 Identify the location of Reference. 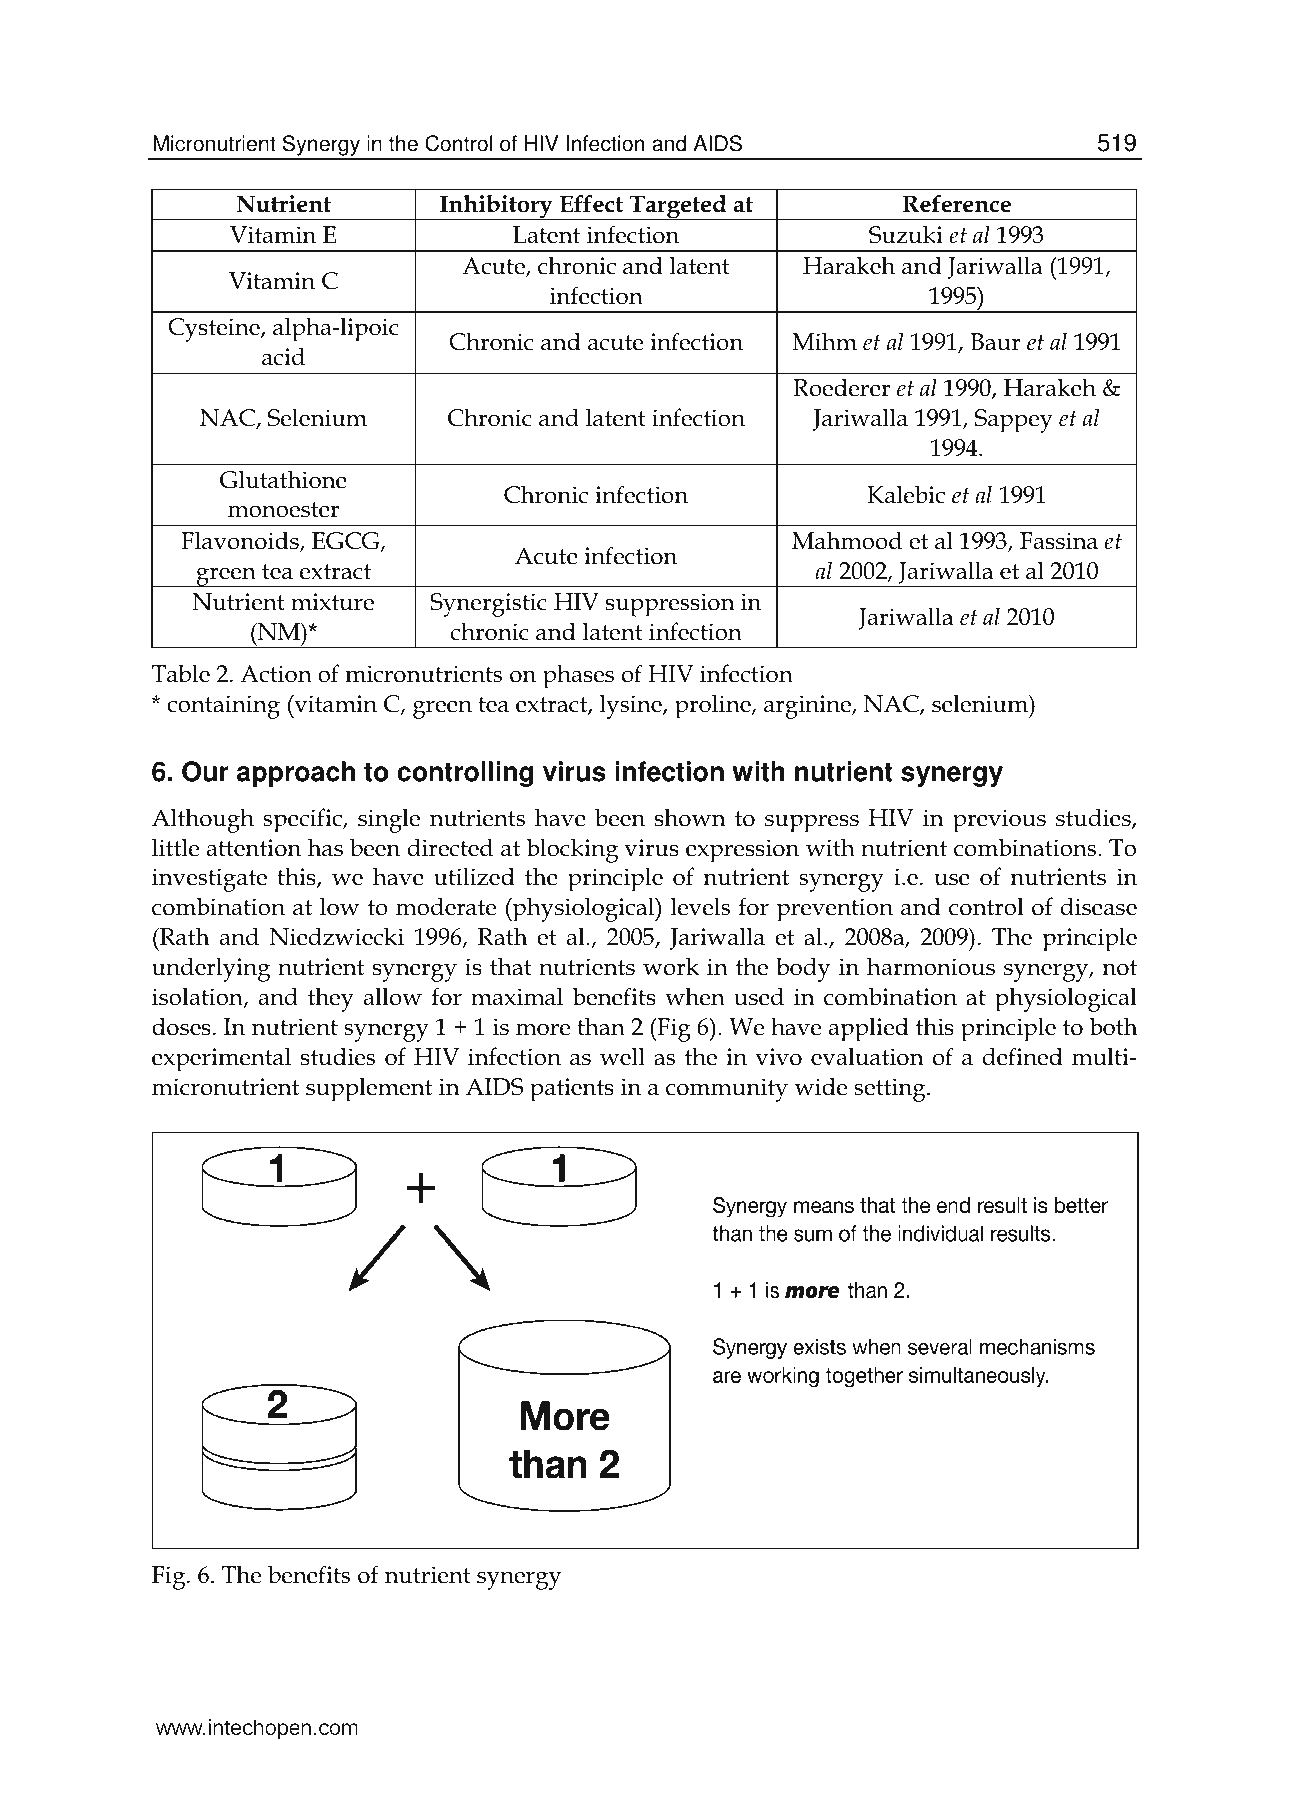
(957, 203).
